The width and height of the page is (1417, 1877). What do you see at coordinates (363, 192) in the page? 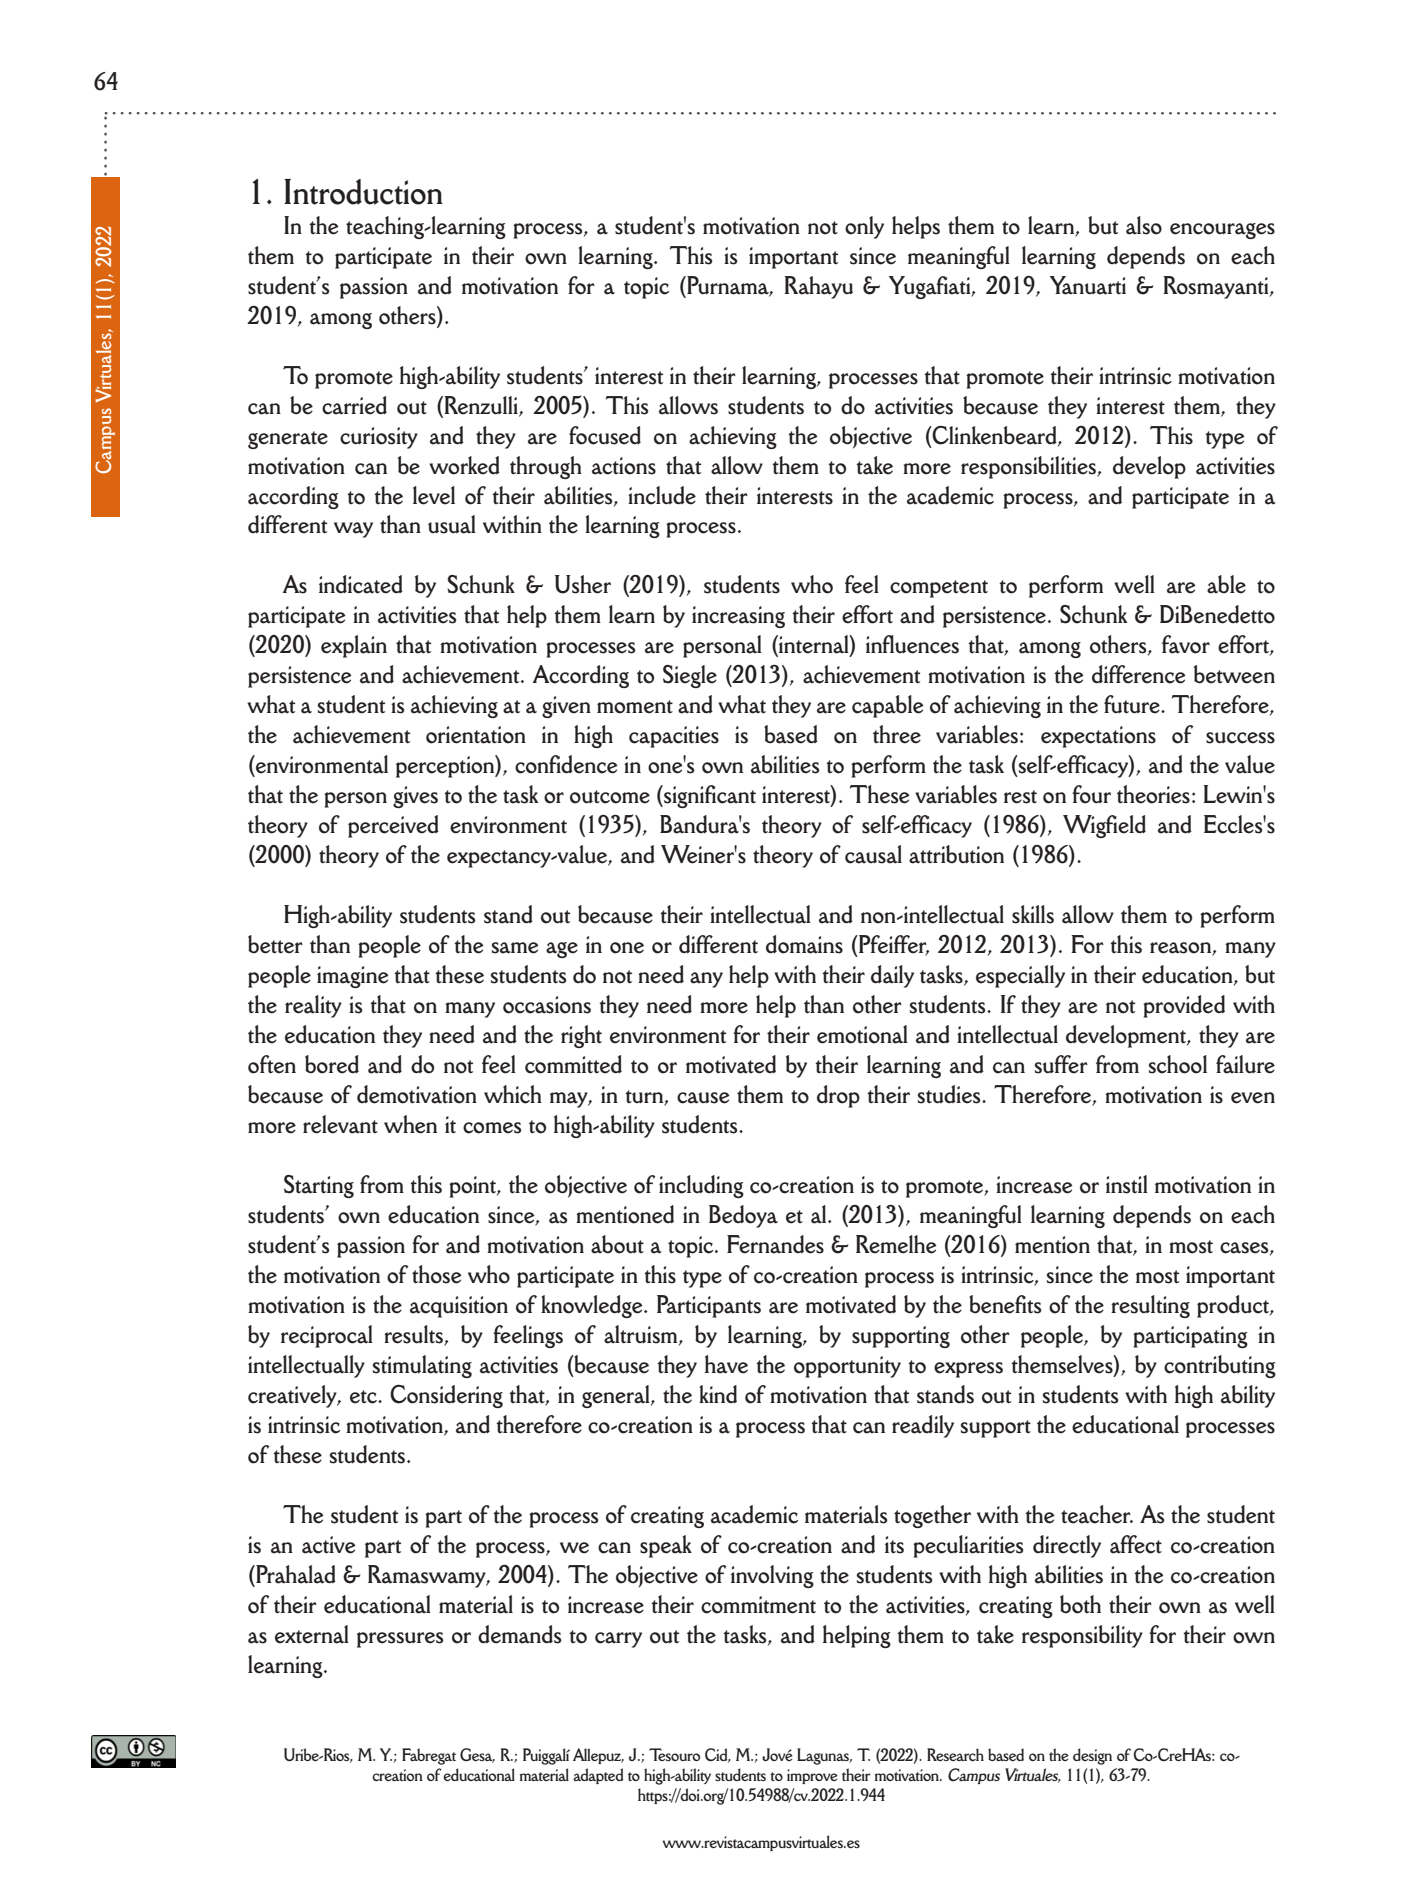
I see `Introduction` at bounding box center [363, 192].
